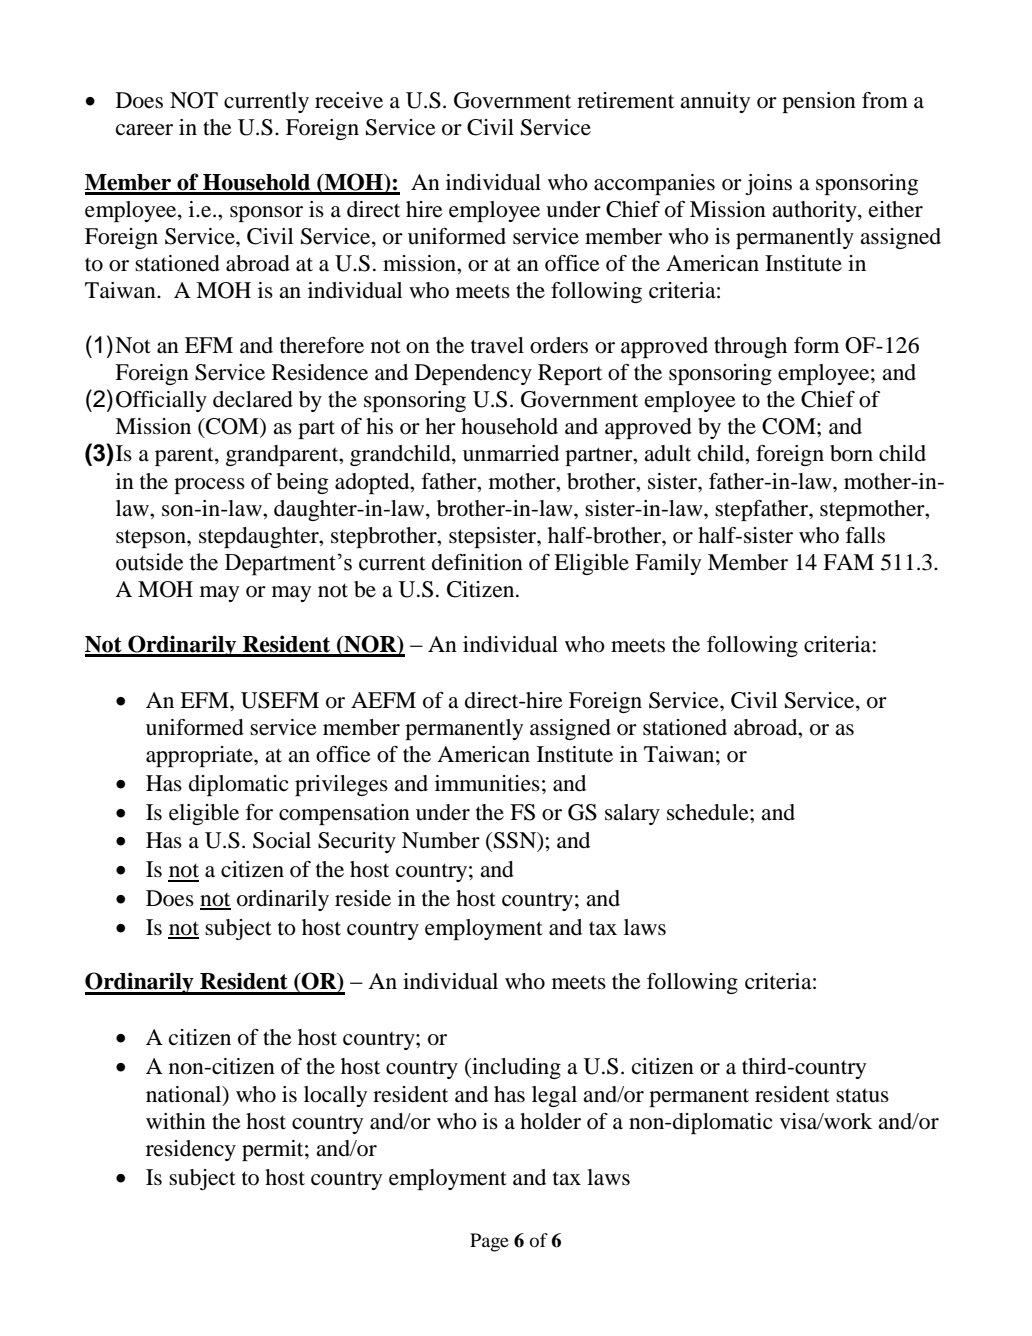  Describe the element at coordinates (865, 535) in the page. I see `falls` at that location.
